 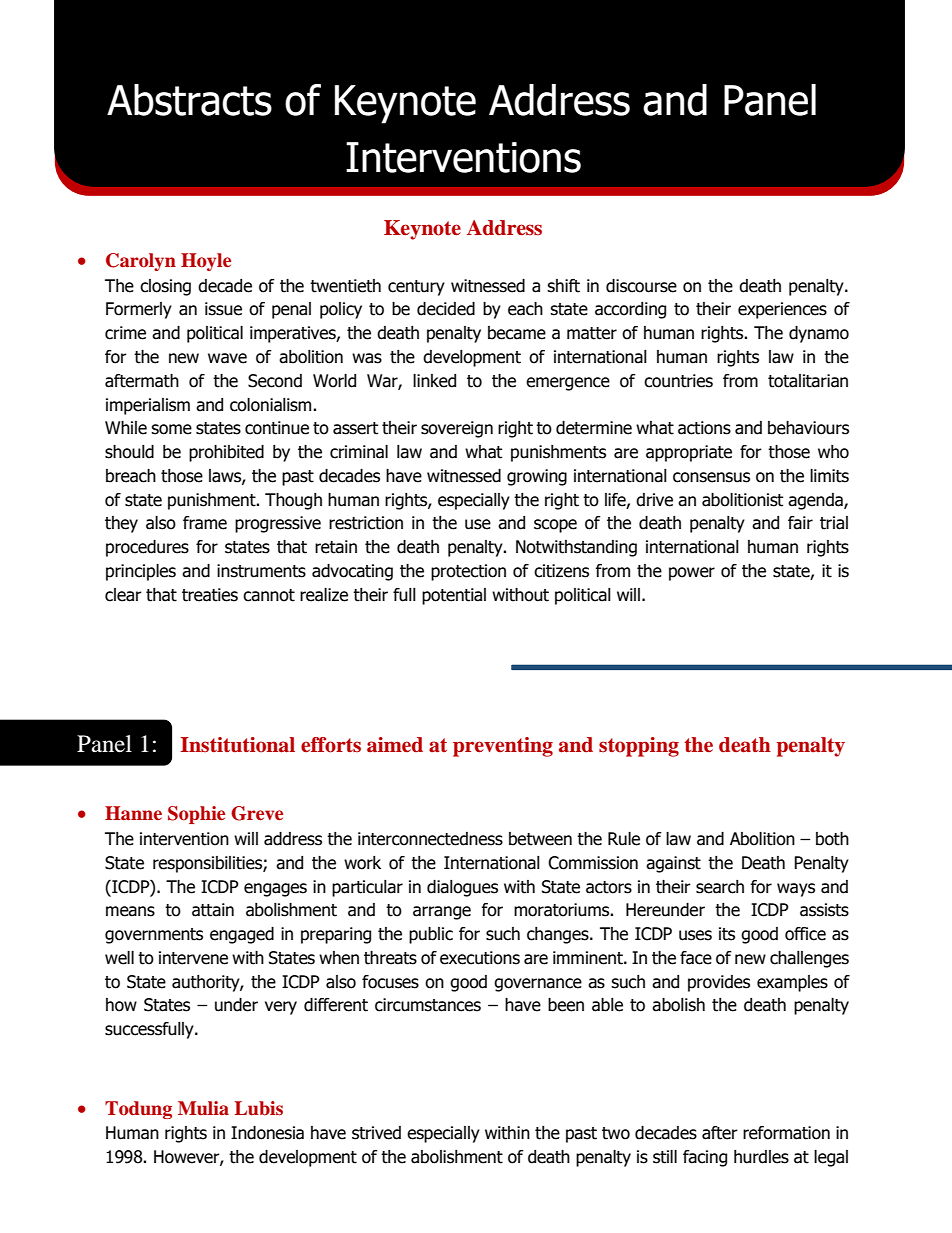 I want to click on both, so click(x=832, y=839).
